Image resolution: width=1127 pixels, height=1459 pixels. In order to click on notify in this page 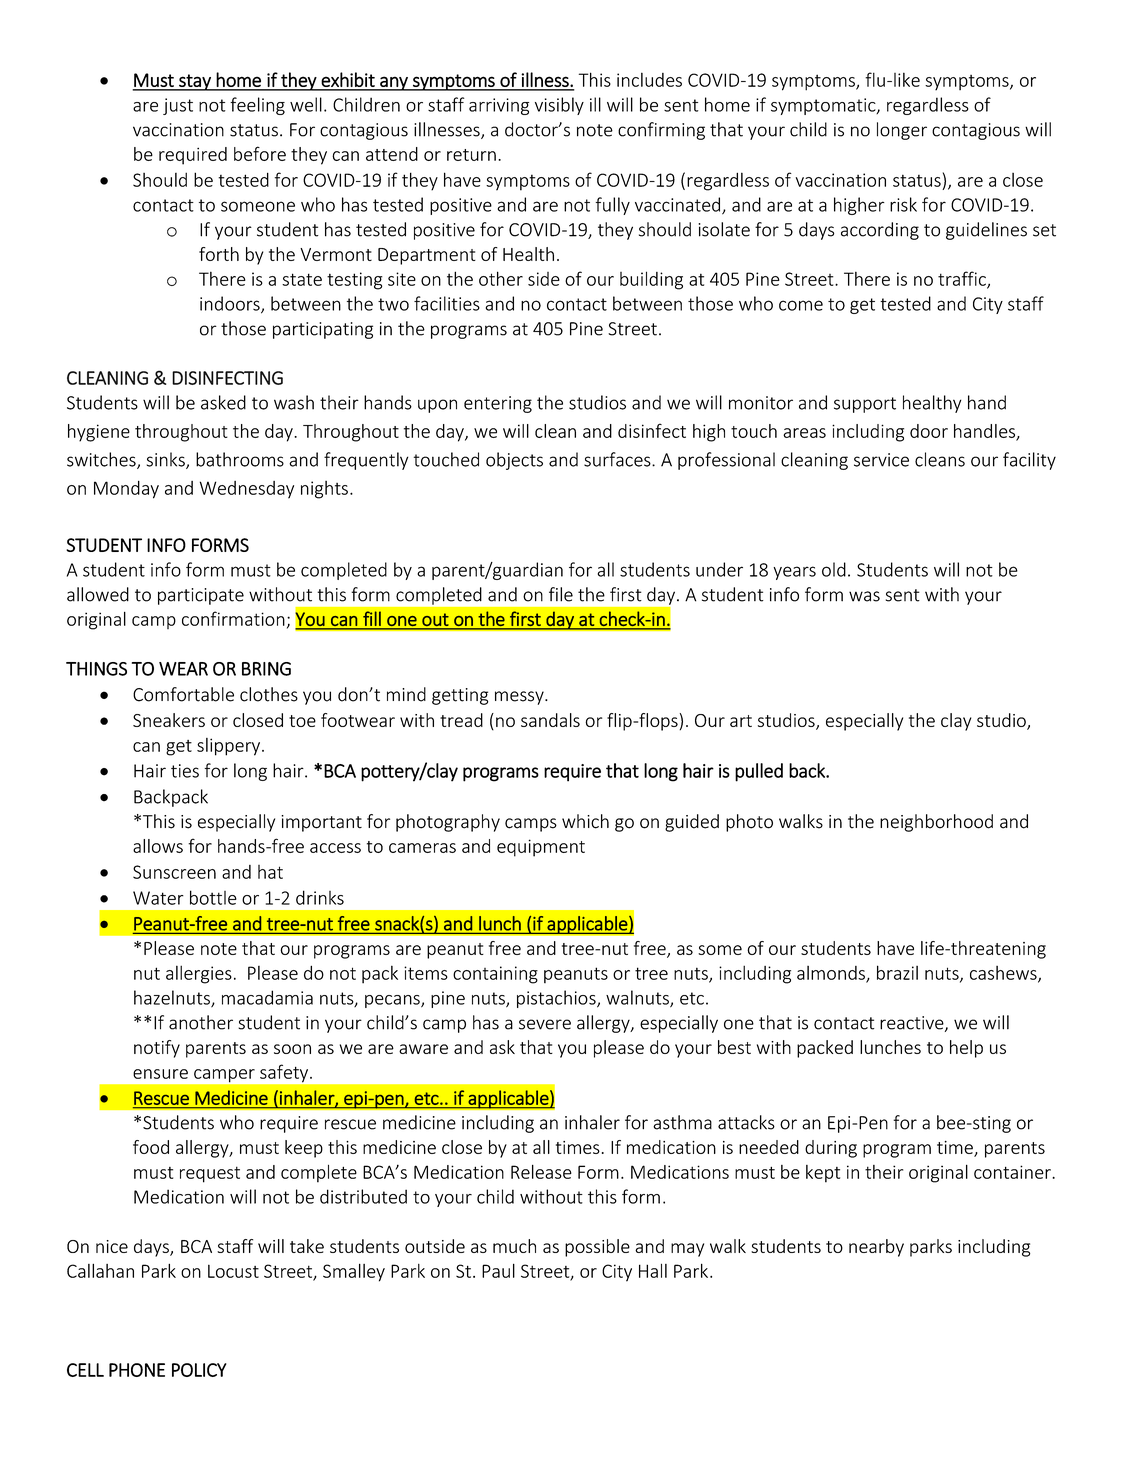, I will do `click(157, 1049)`.
